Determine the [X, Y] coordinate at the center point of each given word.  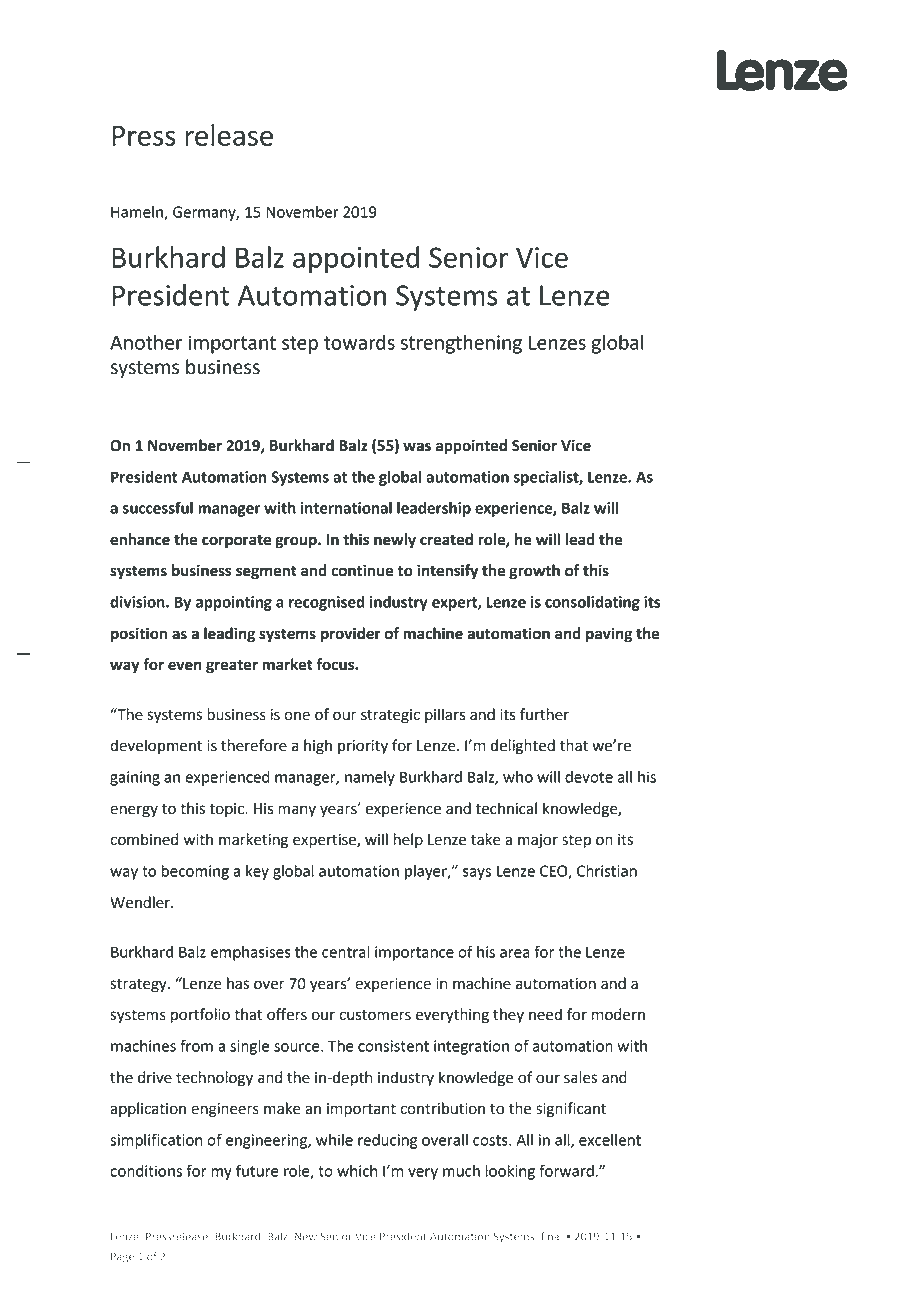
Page [122, 1257]
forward [566, 1170]
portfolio [200, 1016]
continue [362, 570]
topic [227, 810]
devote [589, 777]
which [357, 1171]
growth [534, 572]
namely [370, 778]
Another [146, 342]
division [138, 602]
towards [359, 342]
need [545, 1014]
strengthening [461, 344]
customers [375, 1015]
